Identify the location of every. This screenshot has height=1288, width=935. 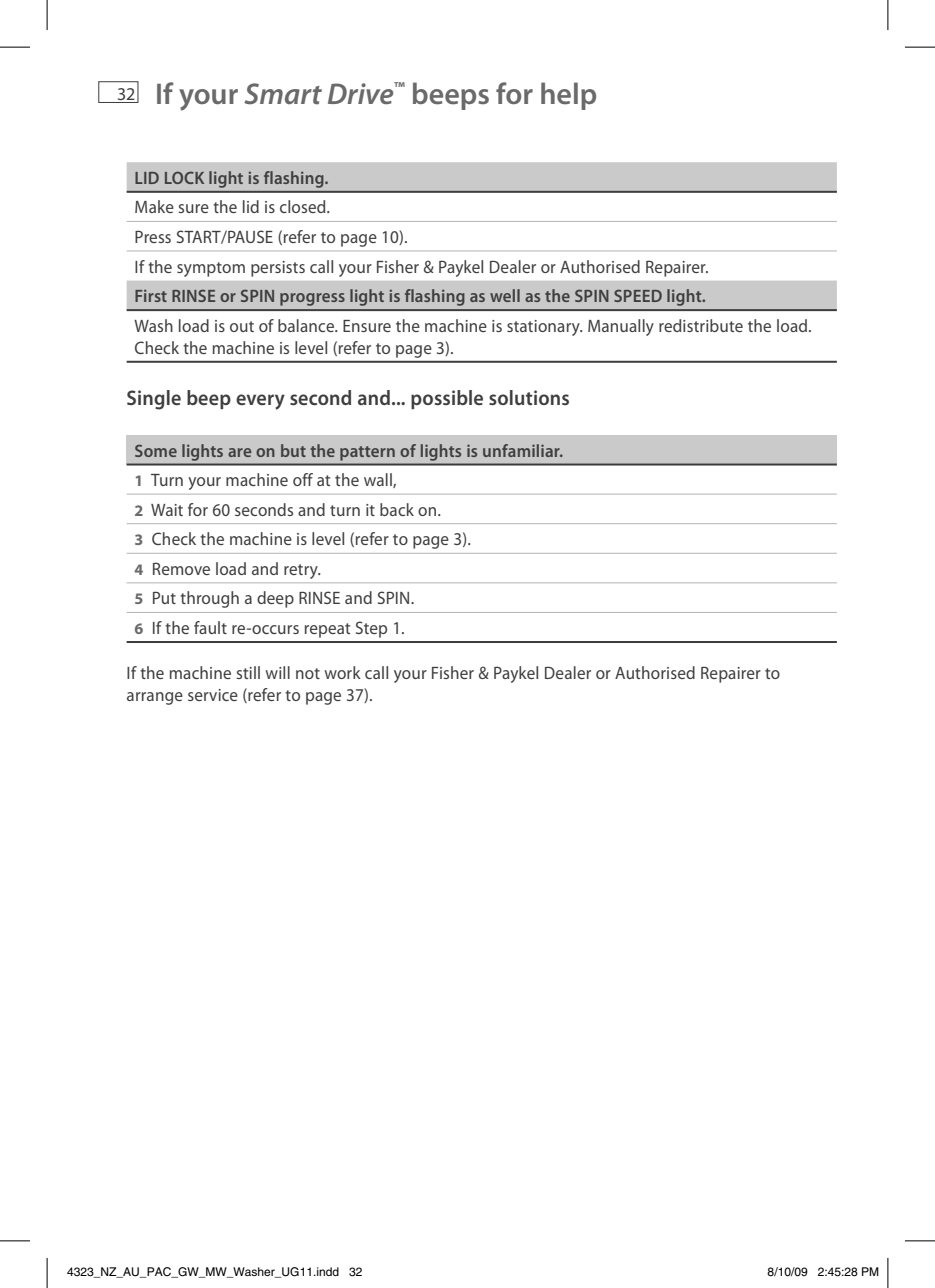
(260, 402).
